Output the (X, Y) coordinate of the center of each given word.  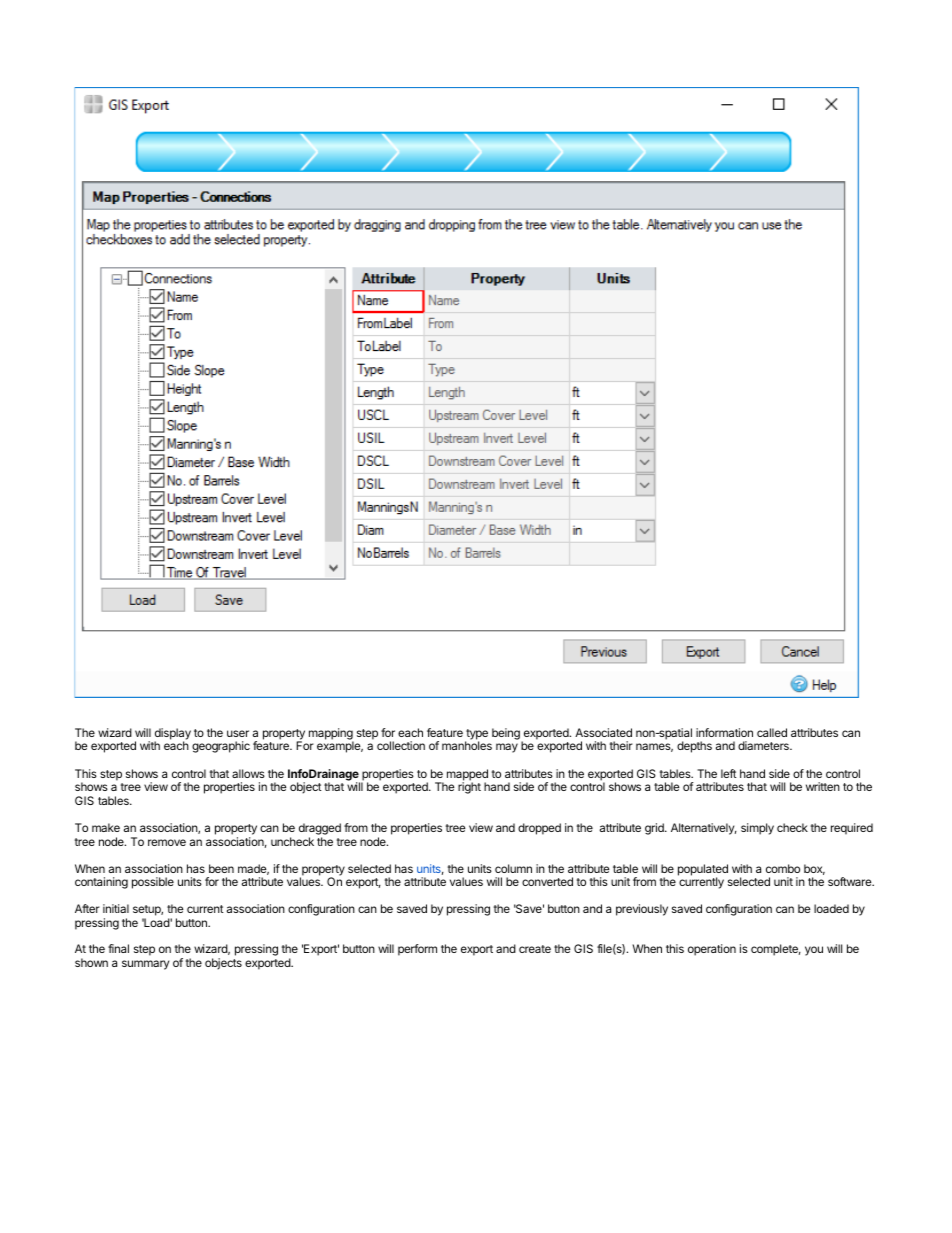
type (476, 735)
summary (145, 965)
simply (757, 829)
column (513, 868)
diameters (764, 745)
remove (167, 842)
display (173, 735)
